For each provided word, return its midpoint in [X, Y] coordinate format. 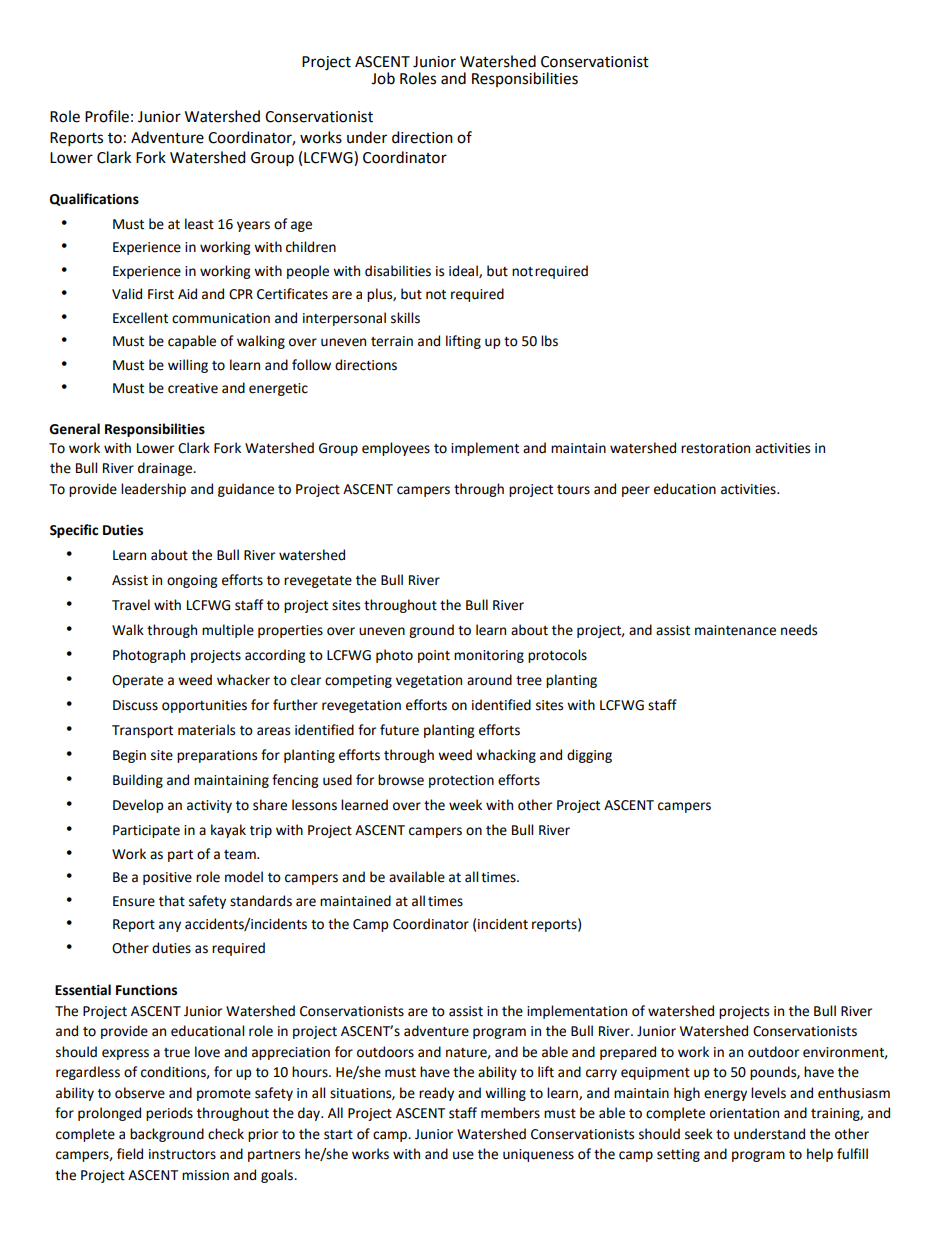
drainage [166, 469]
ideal [464, 271]
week [465, 805]
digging [589, 756]
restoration [715, 448]
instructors [182, 1154]
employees [396, 449]
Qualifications [94, 199]
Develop [138, 806]
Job [383, 78]
